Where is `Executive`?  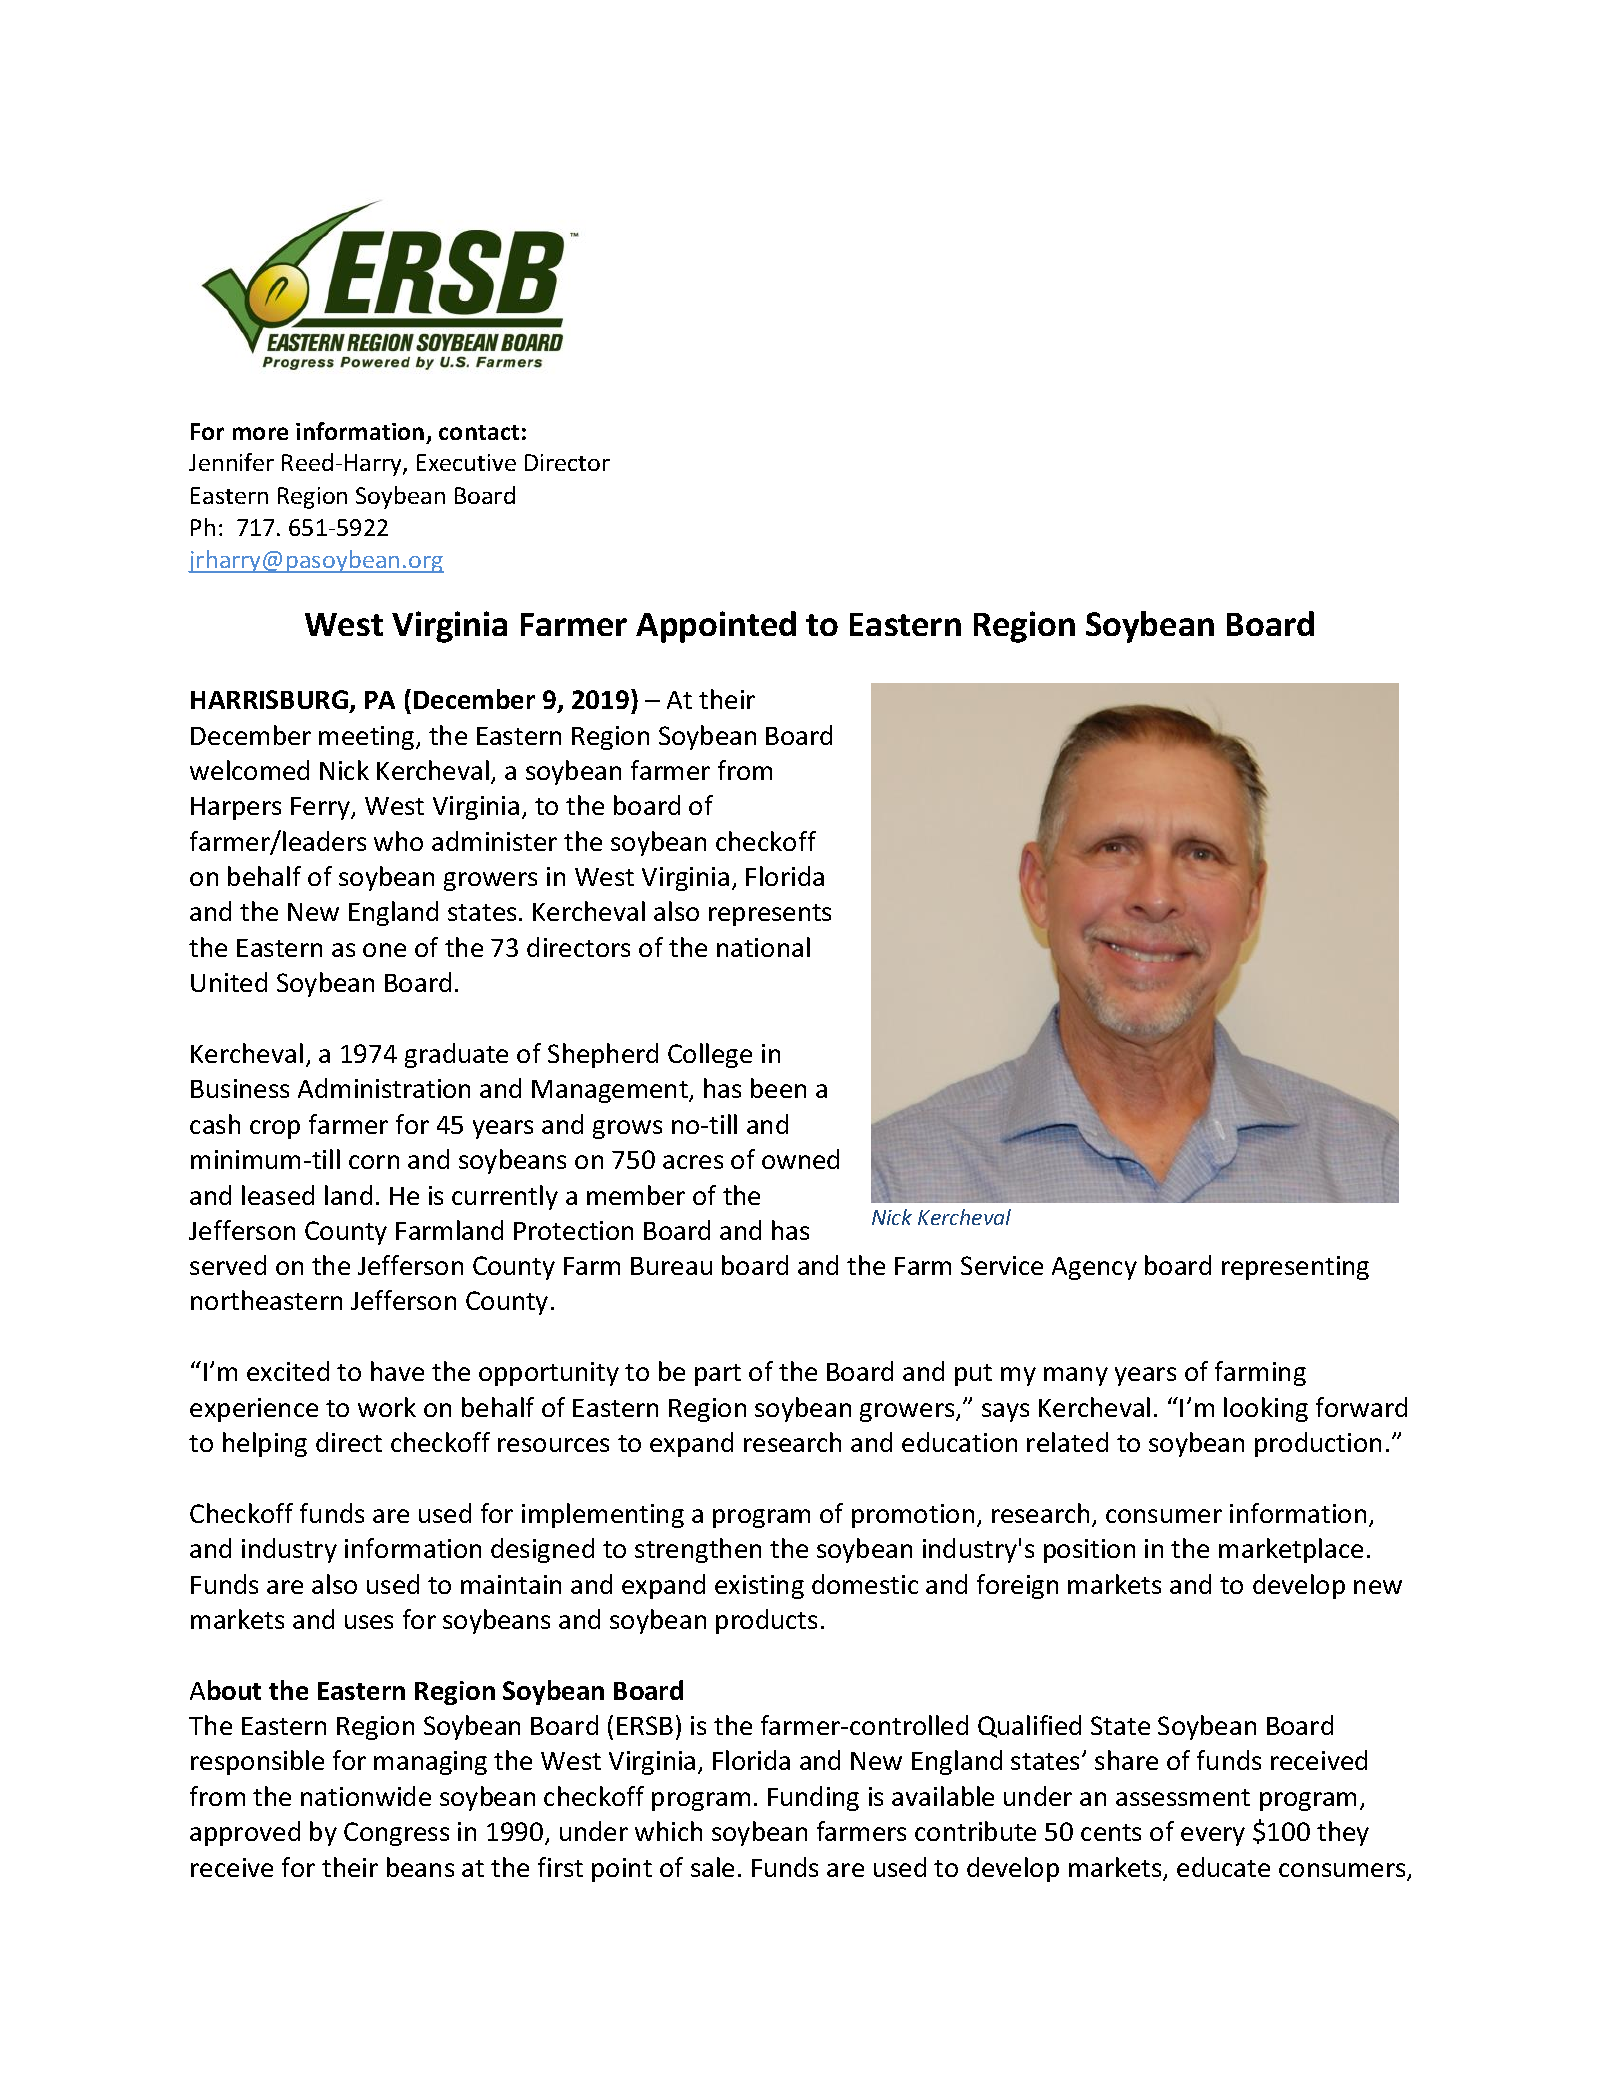 Executive is located at coordinates (466, 462).
